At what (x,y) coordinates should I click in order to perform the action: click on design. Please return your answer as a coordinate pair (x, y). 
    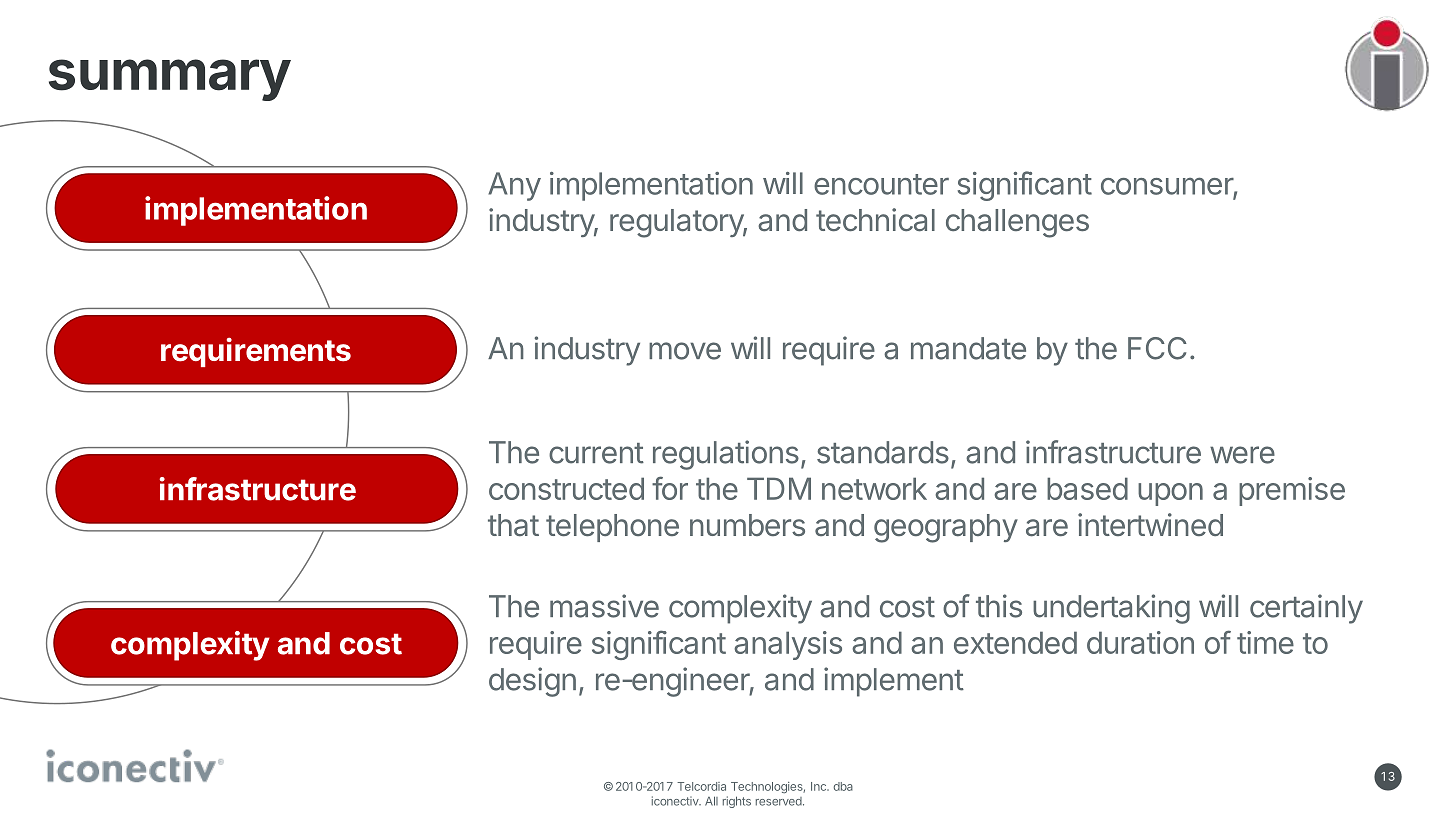
    Looking at the image, I should click on (532, 682).
